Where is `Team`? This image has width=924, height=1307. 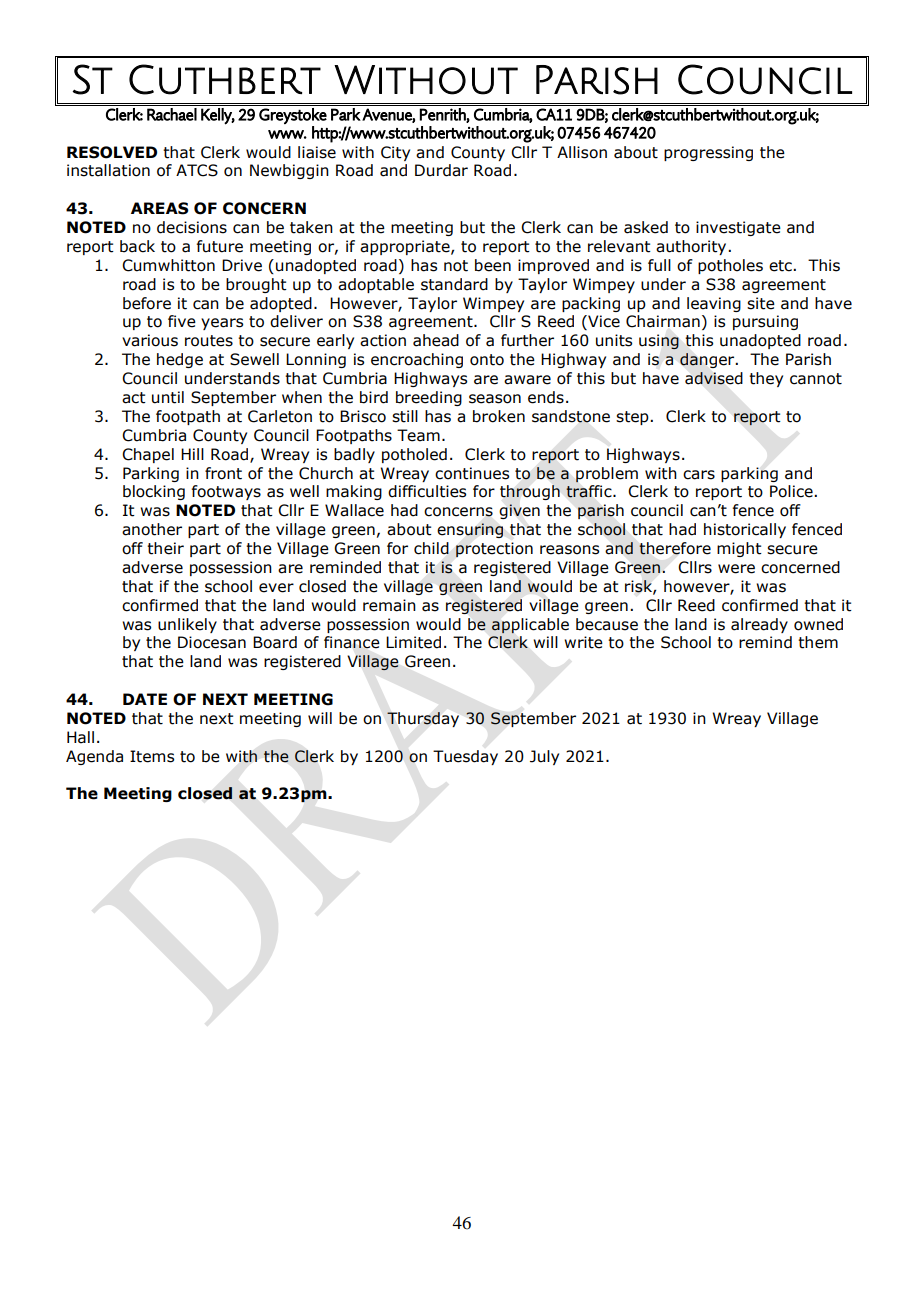 Team is located at coordinates (418, 435).
